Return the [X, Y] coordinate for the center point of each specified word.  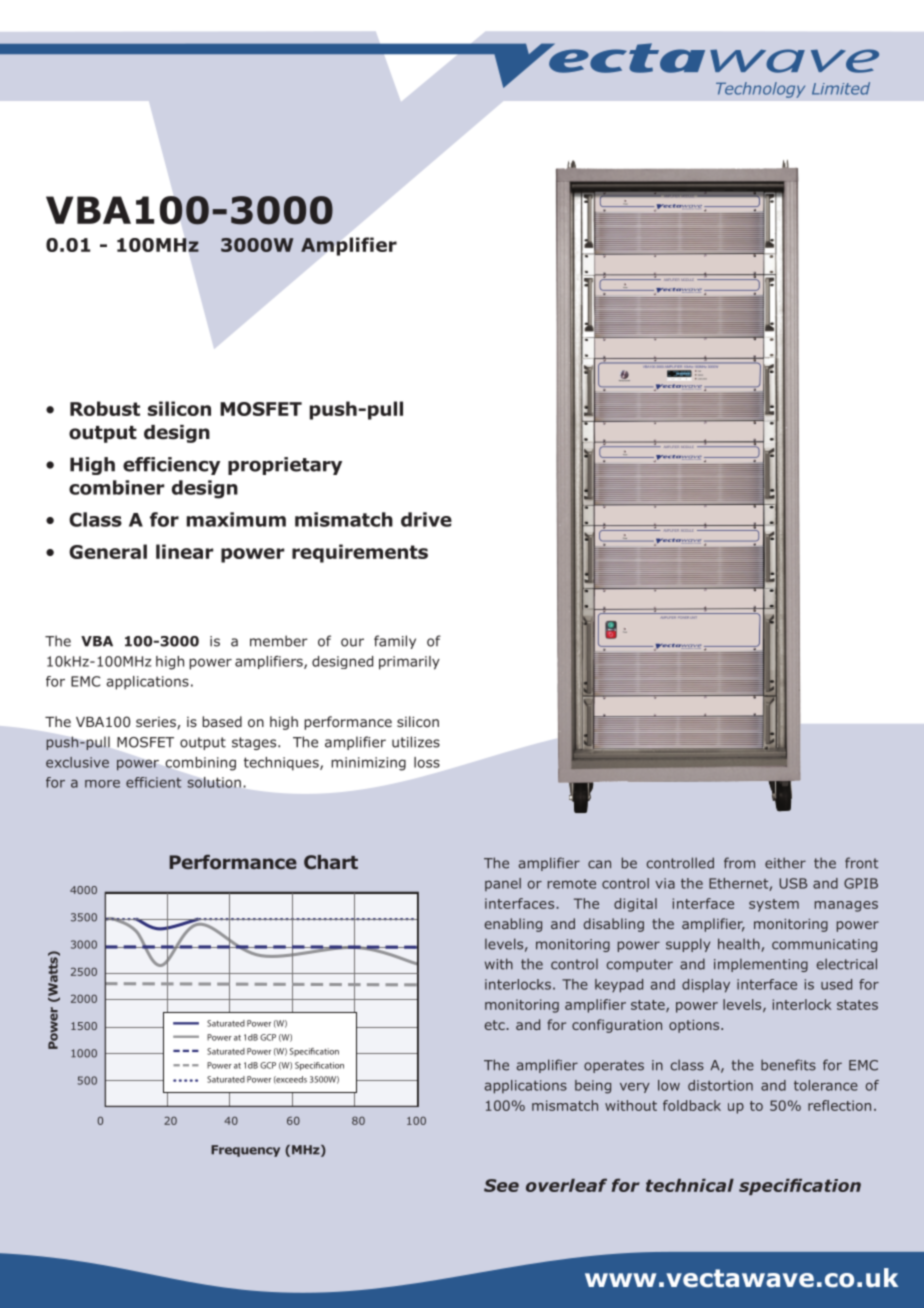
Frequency [245, 1151]
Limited [841, 88]
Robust [105, 408]
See [501, 1185]
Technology [760, 90]
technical [690, 1185]
